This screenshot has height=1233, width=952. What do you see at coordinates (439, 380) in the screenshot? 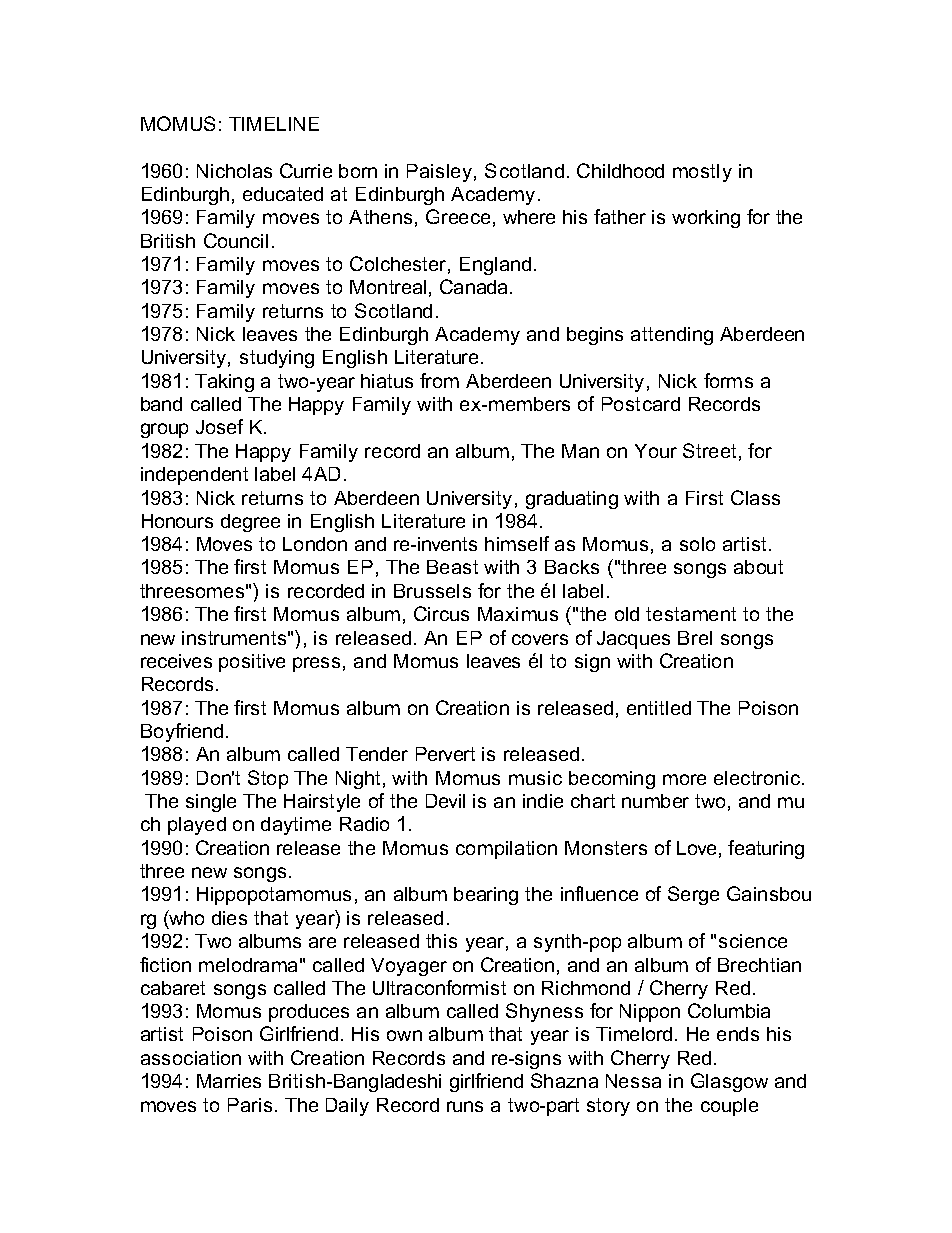
I see `from` at bounding box center [439, 380].
